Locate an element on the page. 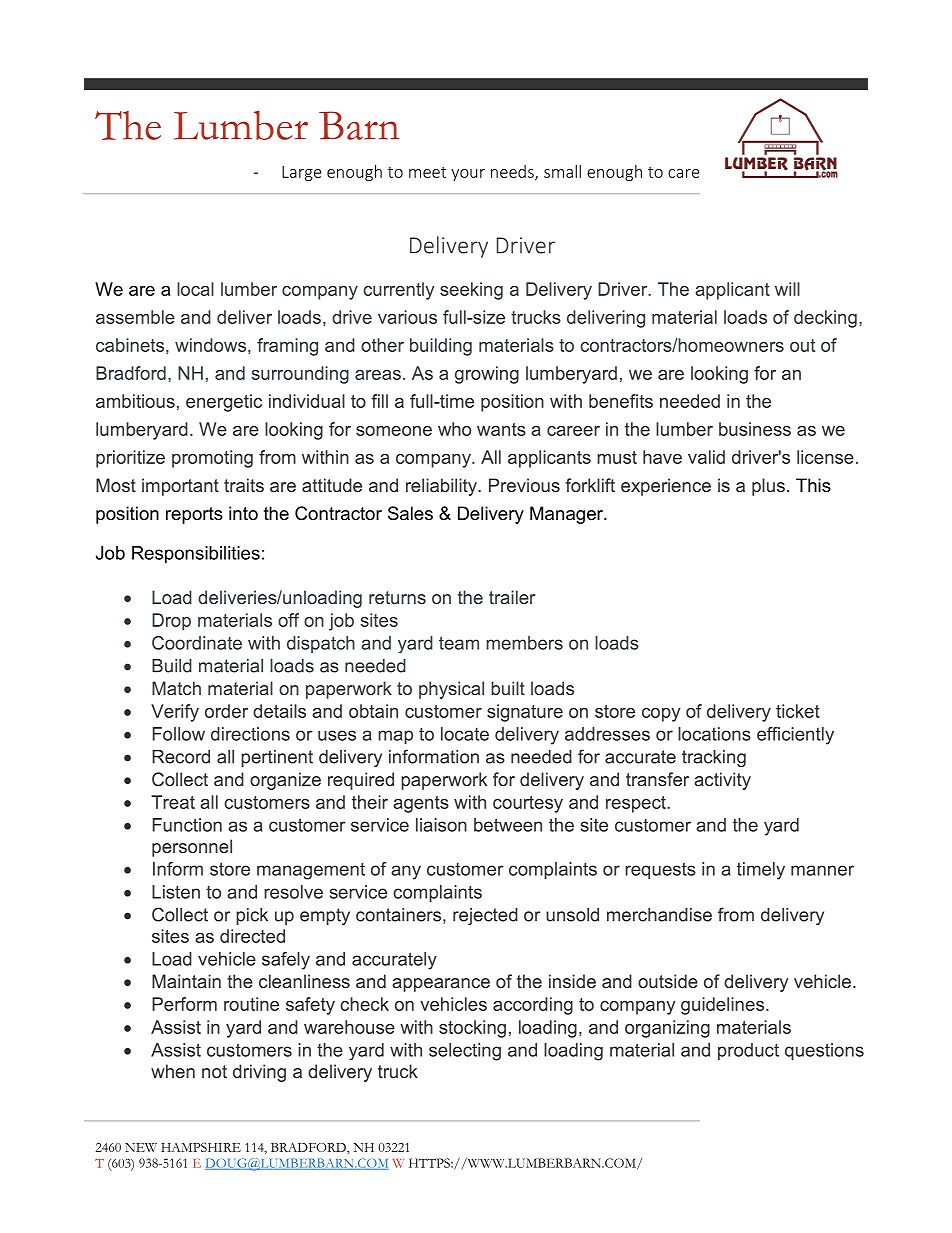 The height and width of the document is (1233, 952). will is located at coordinates (787, 289).
